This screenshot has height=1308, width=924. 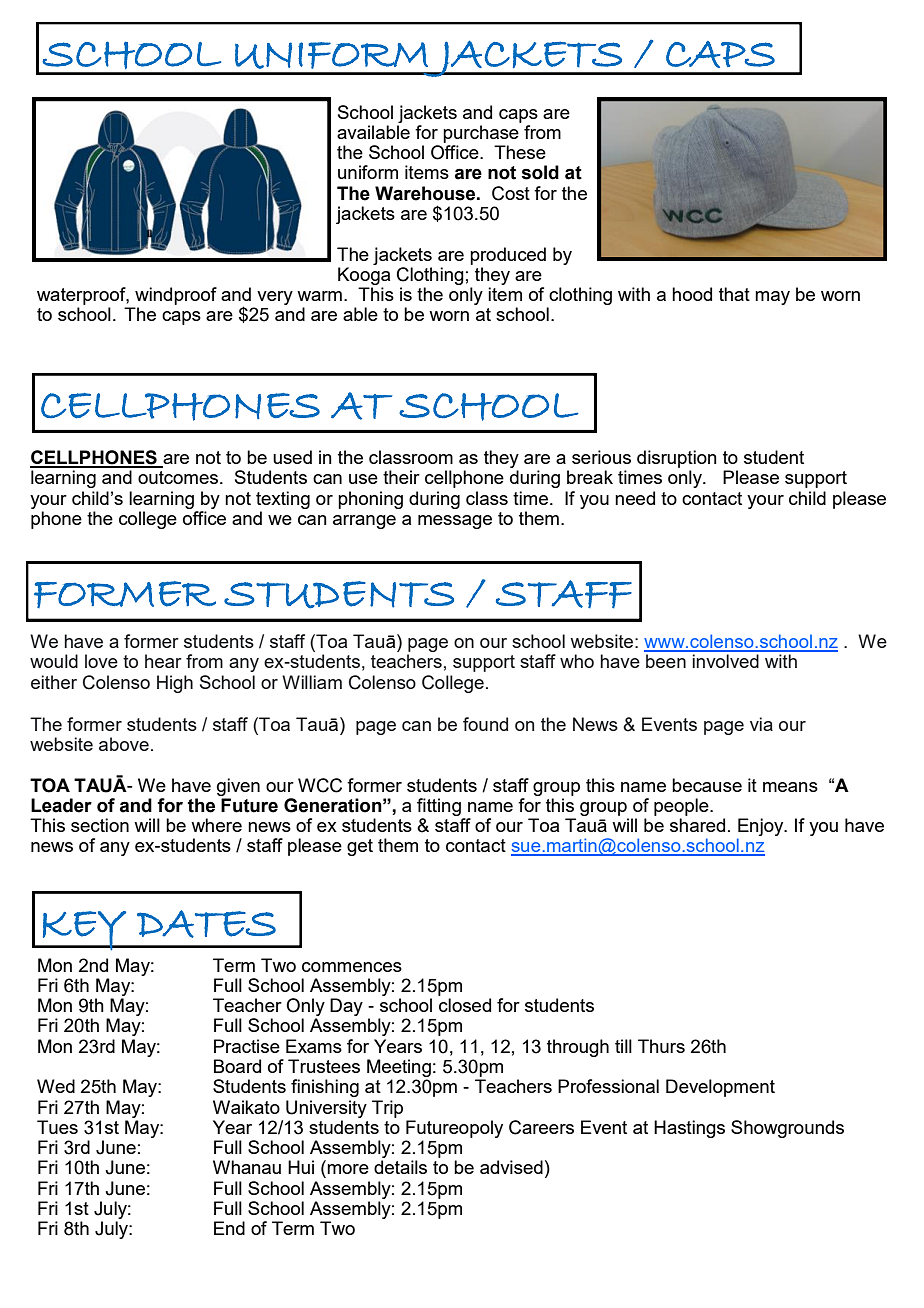 What do you see at coordinates (175, 684) in the screenshot?
I see `High` at bounding box center [175, 684].
